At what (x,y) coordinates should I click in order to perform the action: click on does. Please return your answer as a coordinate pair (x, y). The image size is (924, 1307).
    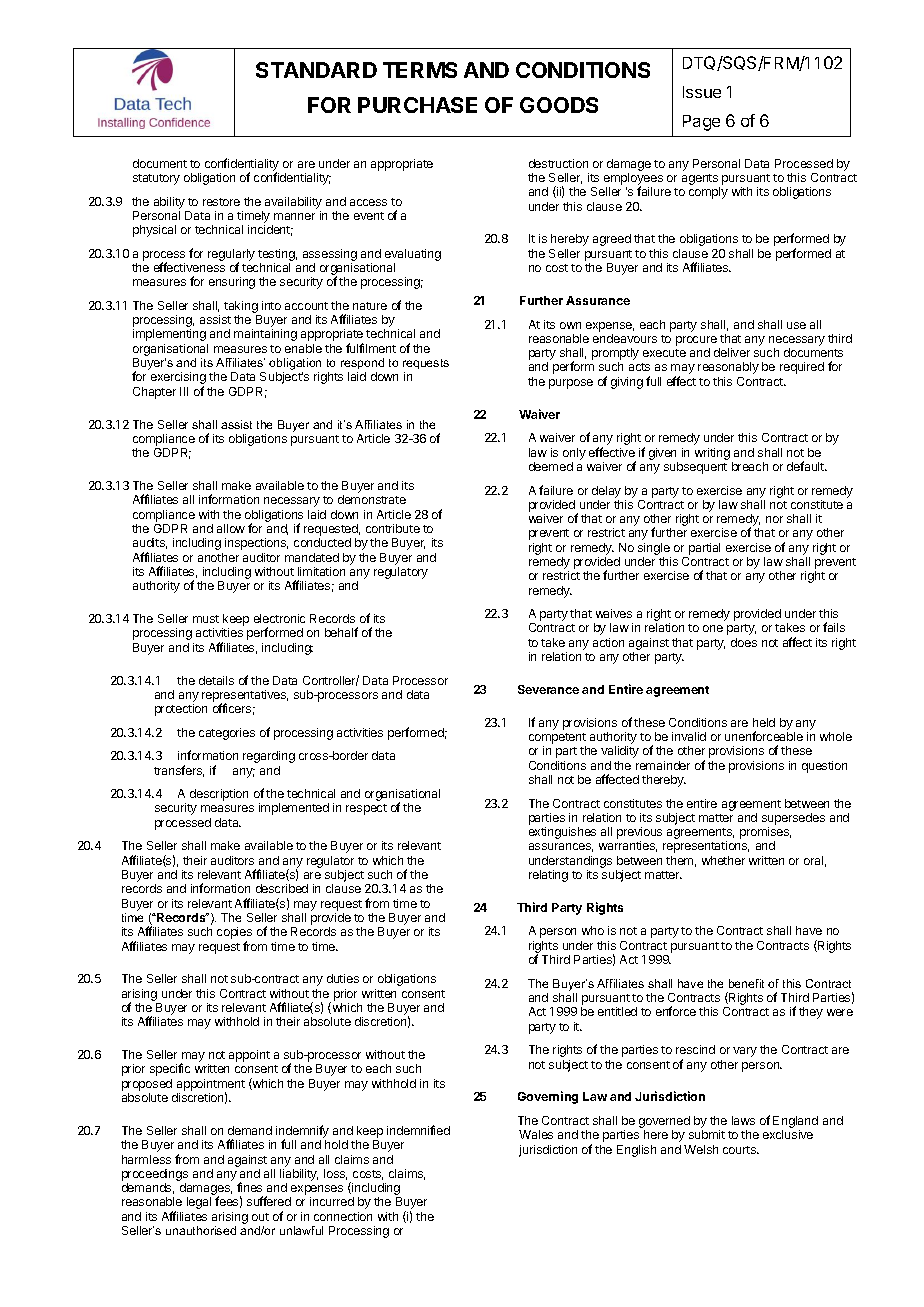
    Looking at the image, I should click on (744, 642).
